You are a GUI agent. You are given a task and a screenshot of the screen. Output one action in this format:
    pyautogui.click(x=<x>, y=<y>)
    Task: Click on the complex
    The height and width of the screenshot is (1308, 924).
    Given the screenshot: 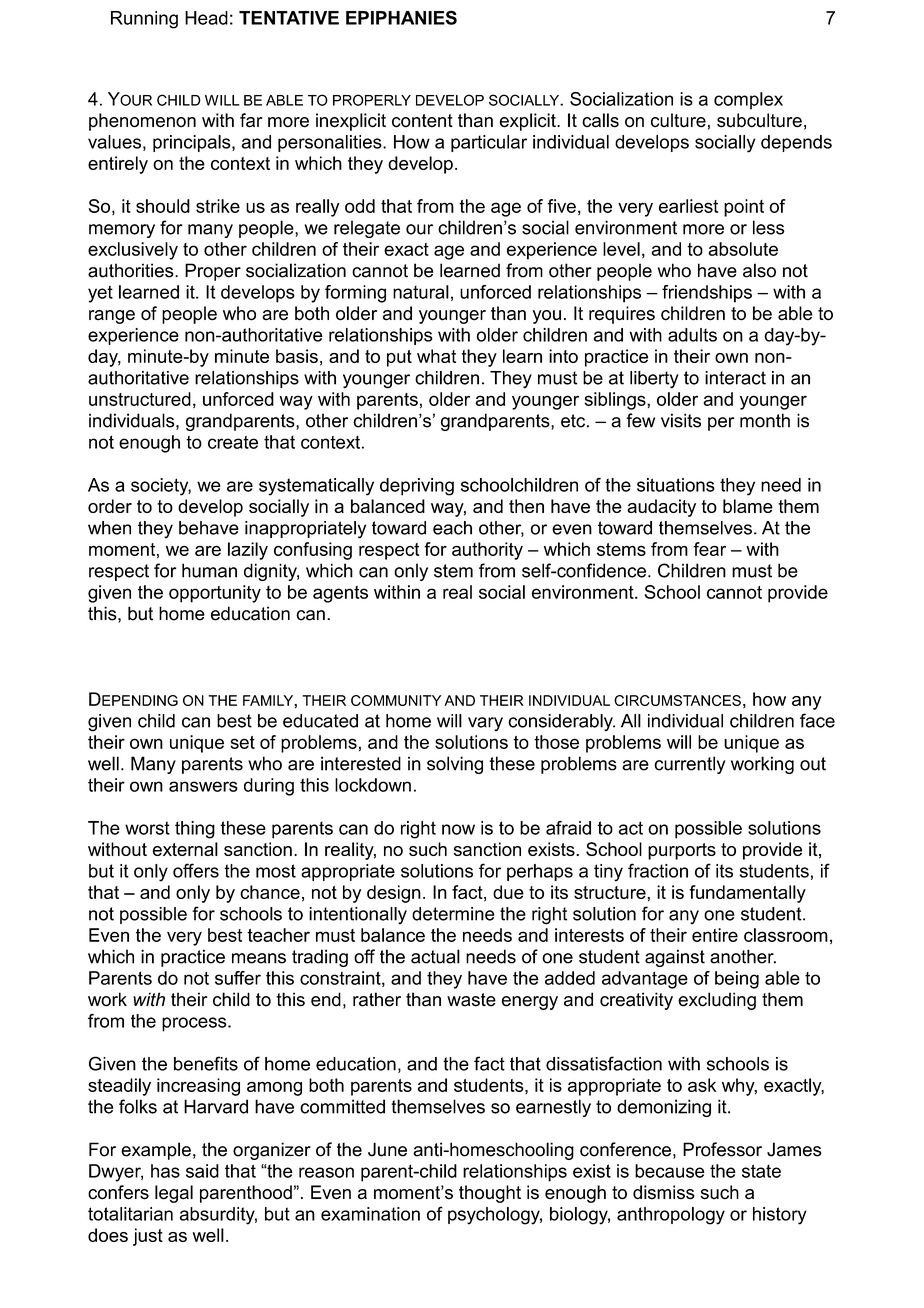 What is the action you would take?
    pyautogui.click(x=748, y=101)
